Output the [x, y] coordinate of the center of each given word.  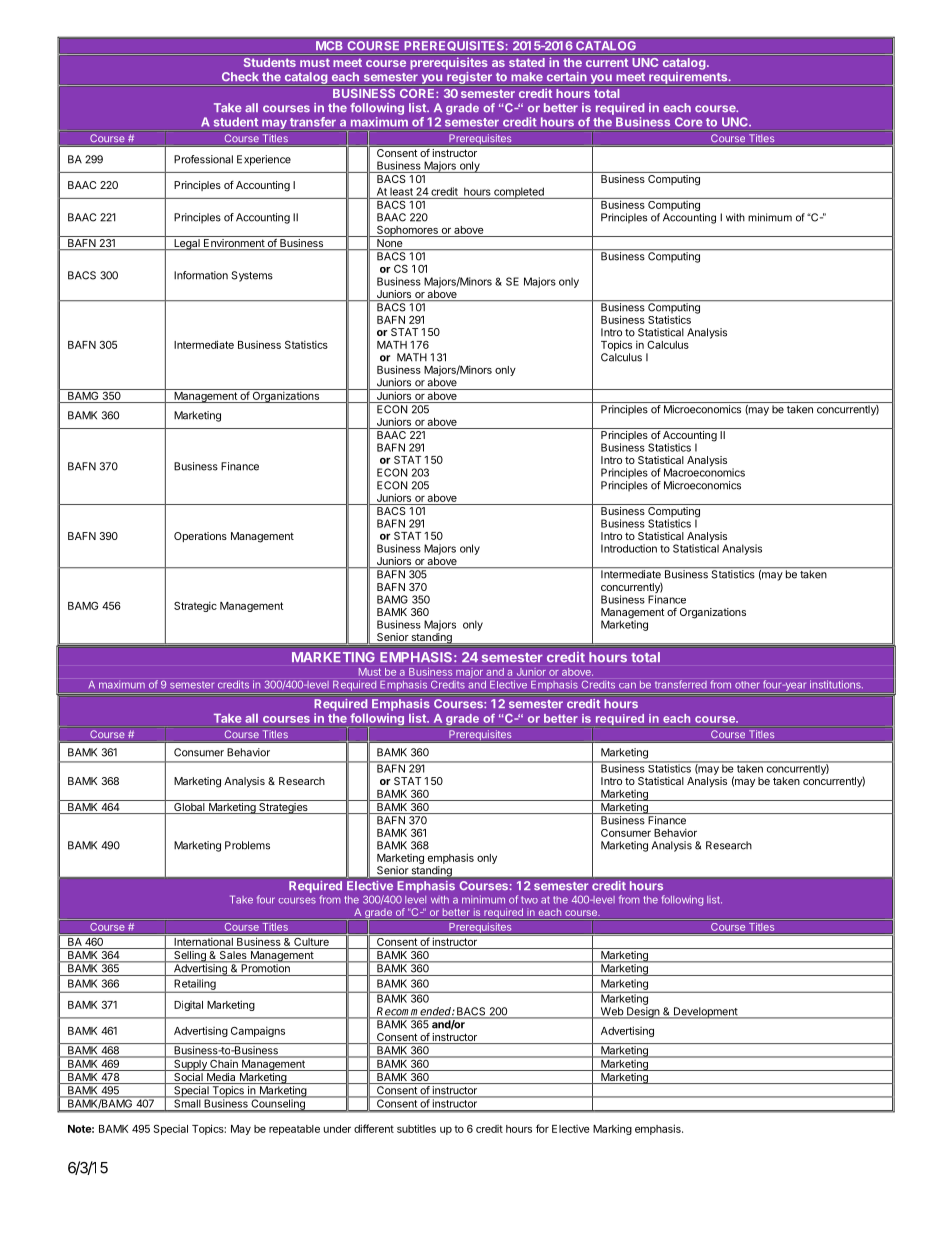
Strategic [195, 606]
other [747, 685]
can [627, 685]
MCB [329, 46]
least [401, 191]
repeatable [294, 1130]
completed [519, 193]
